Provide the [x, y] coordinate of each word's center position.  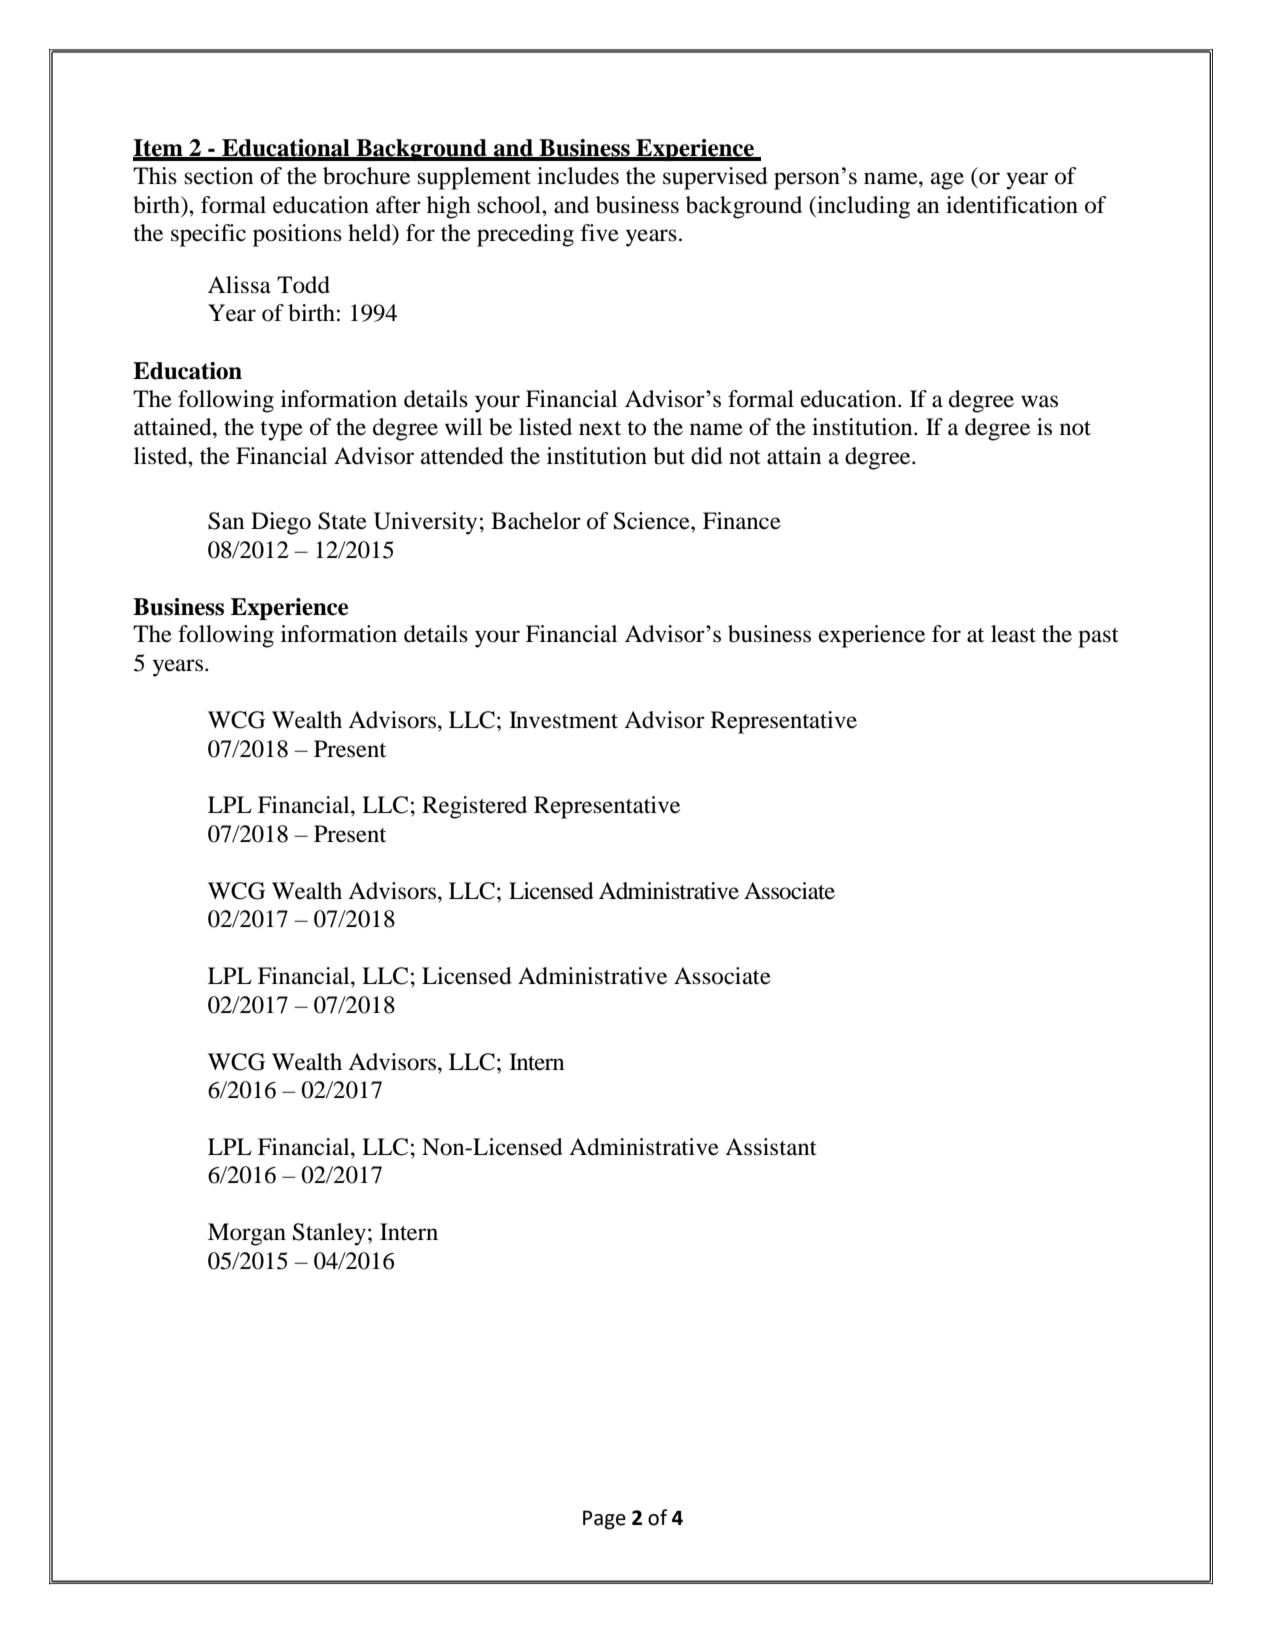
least [1013, 634]
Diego [281, 523]
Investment [563, 720]
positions [297, 235]
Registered [474, 807]
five [600, 233]
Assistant [771, 1147]
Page [604, 1520]
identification [1012, 205]
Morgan [247, 1234]
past [1098, 638]
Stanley [329, 1234]
